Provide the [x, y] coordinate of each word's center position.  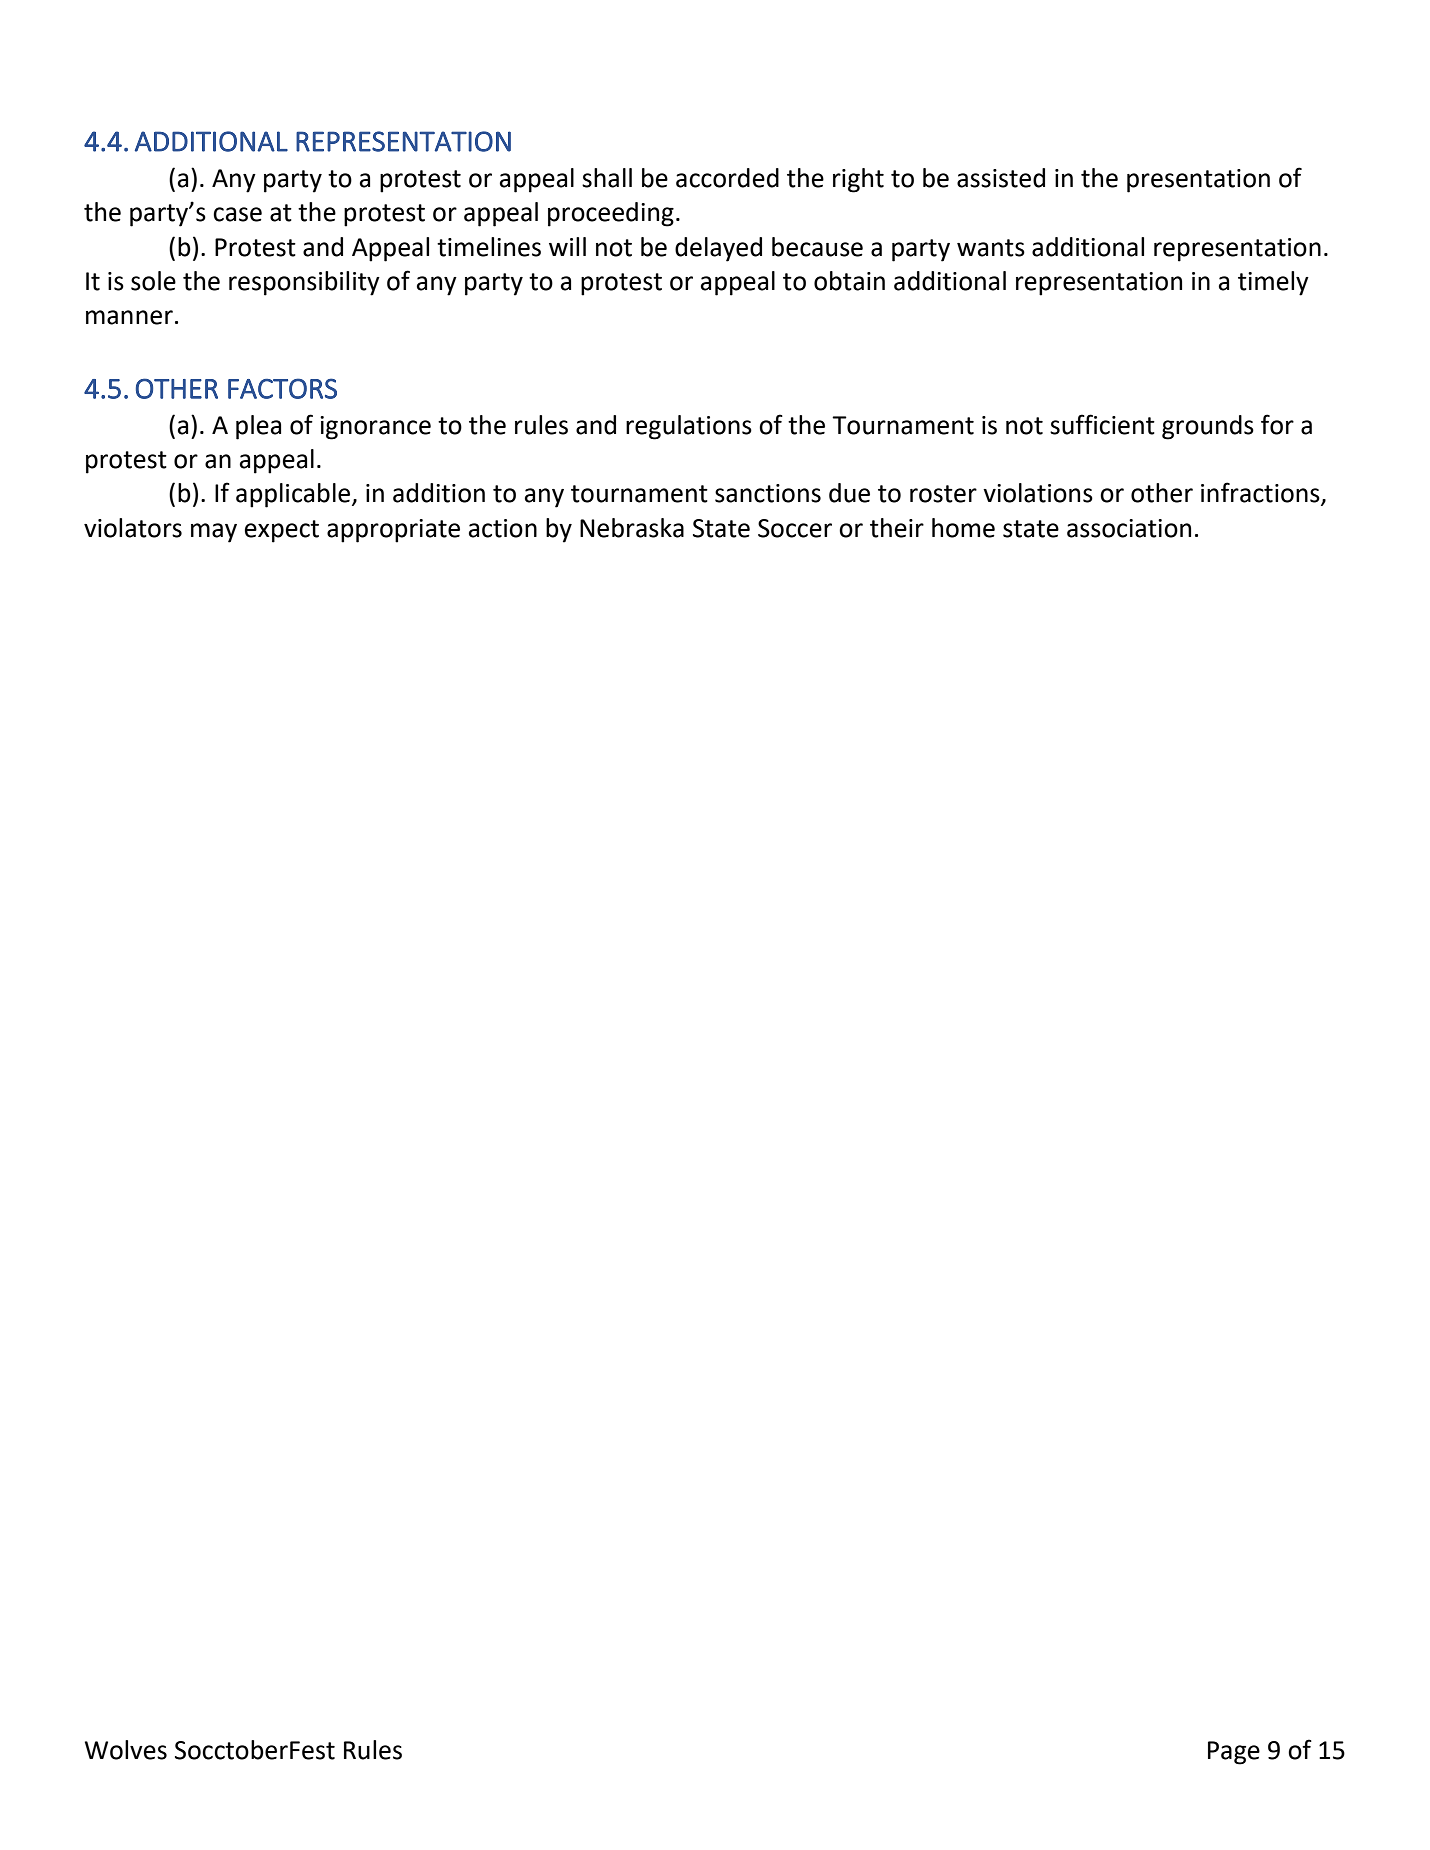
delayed [718, 249]
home [963, 528]
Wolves [126, 1750]
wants [991, 248]
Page [1234, 1753]
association [1129, 528]
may [214, 533]
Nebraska [632, 528]
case [237, 214]
